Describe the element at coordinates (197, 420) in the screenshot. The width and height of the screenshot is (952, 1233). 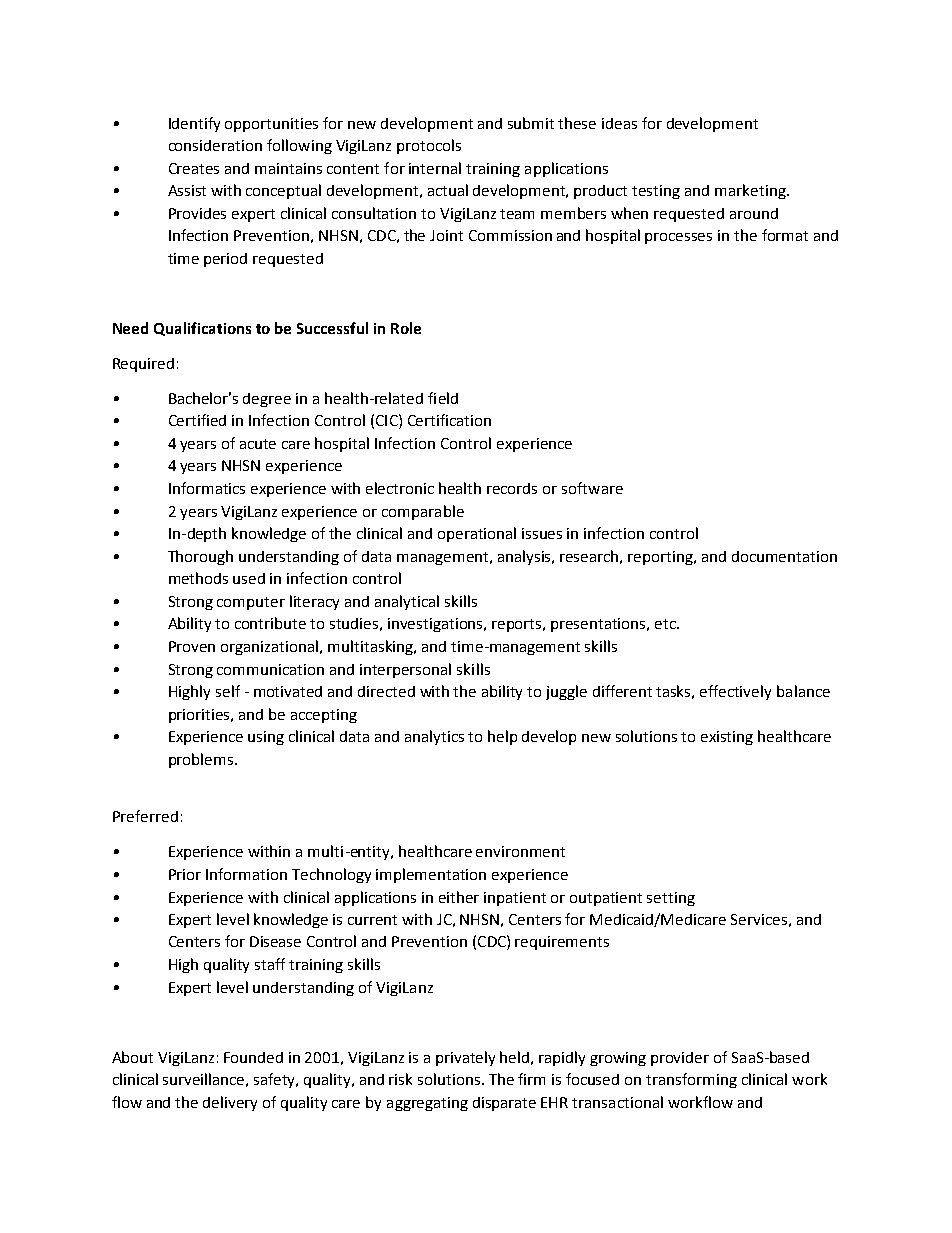
I see `Certified` at that location.
